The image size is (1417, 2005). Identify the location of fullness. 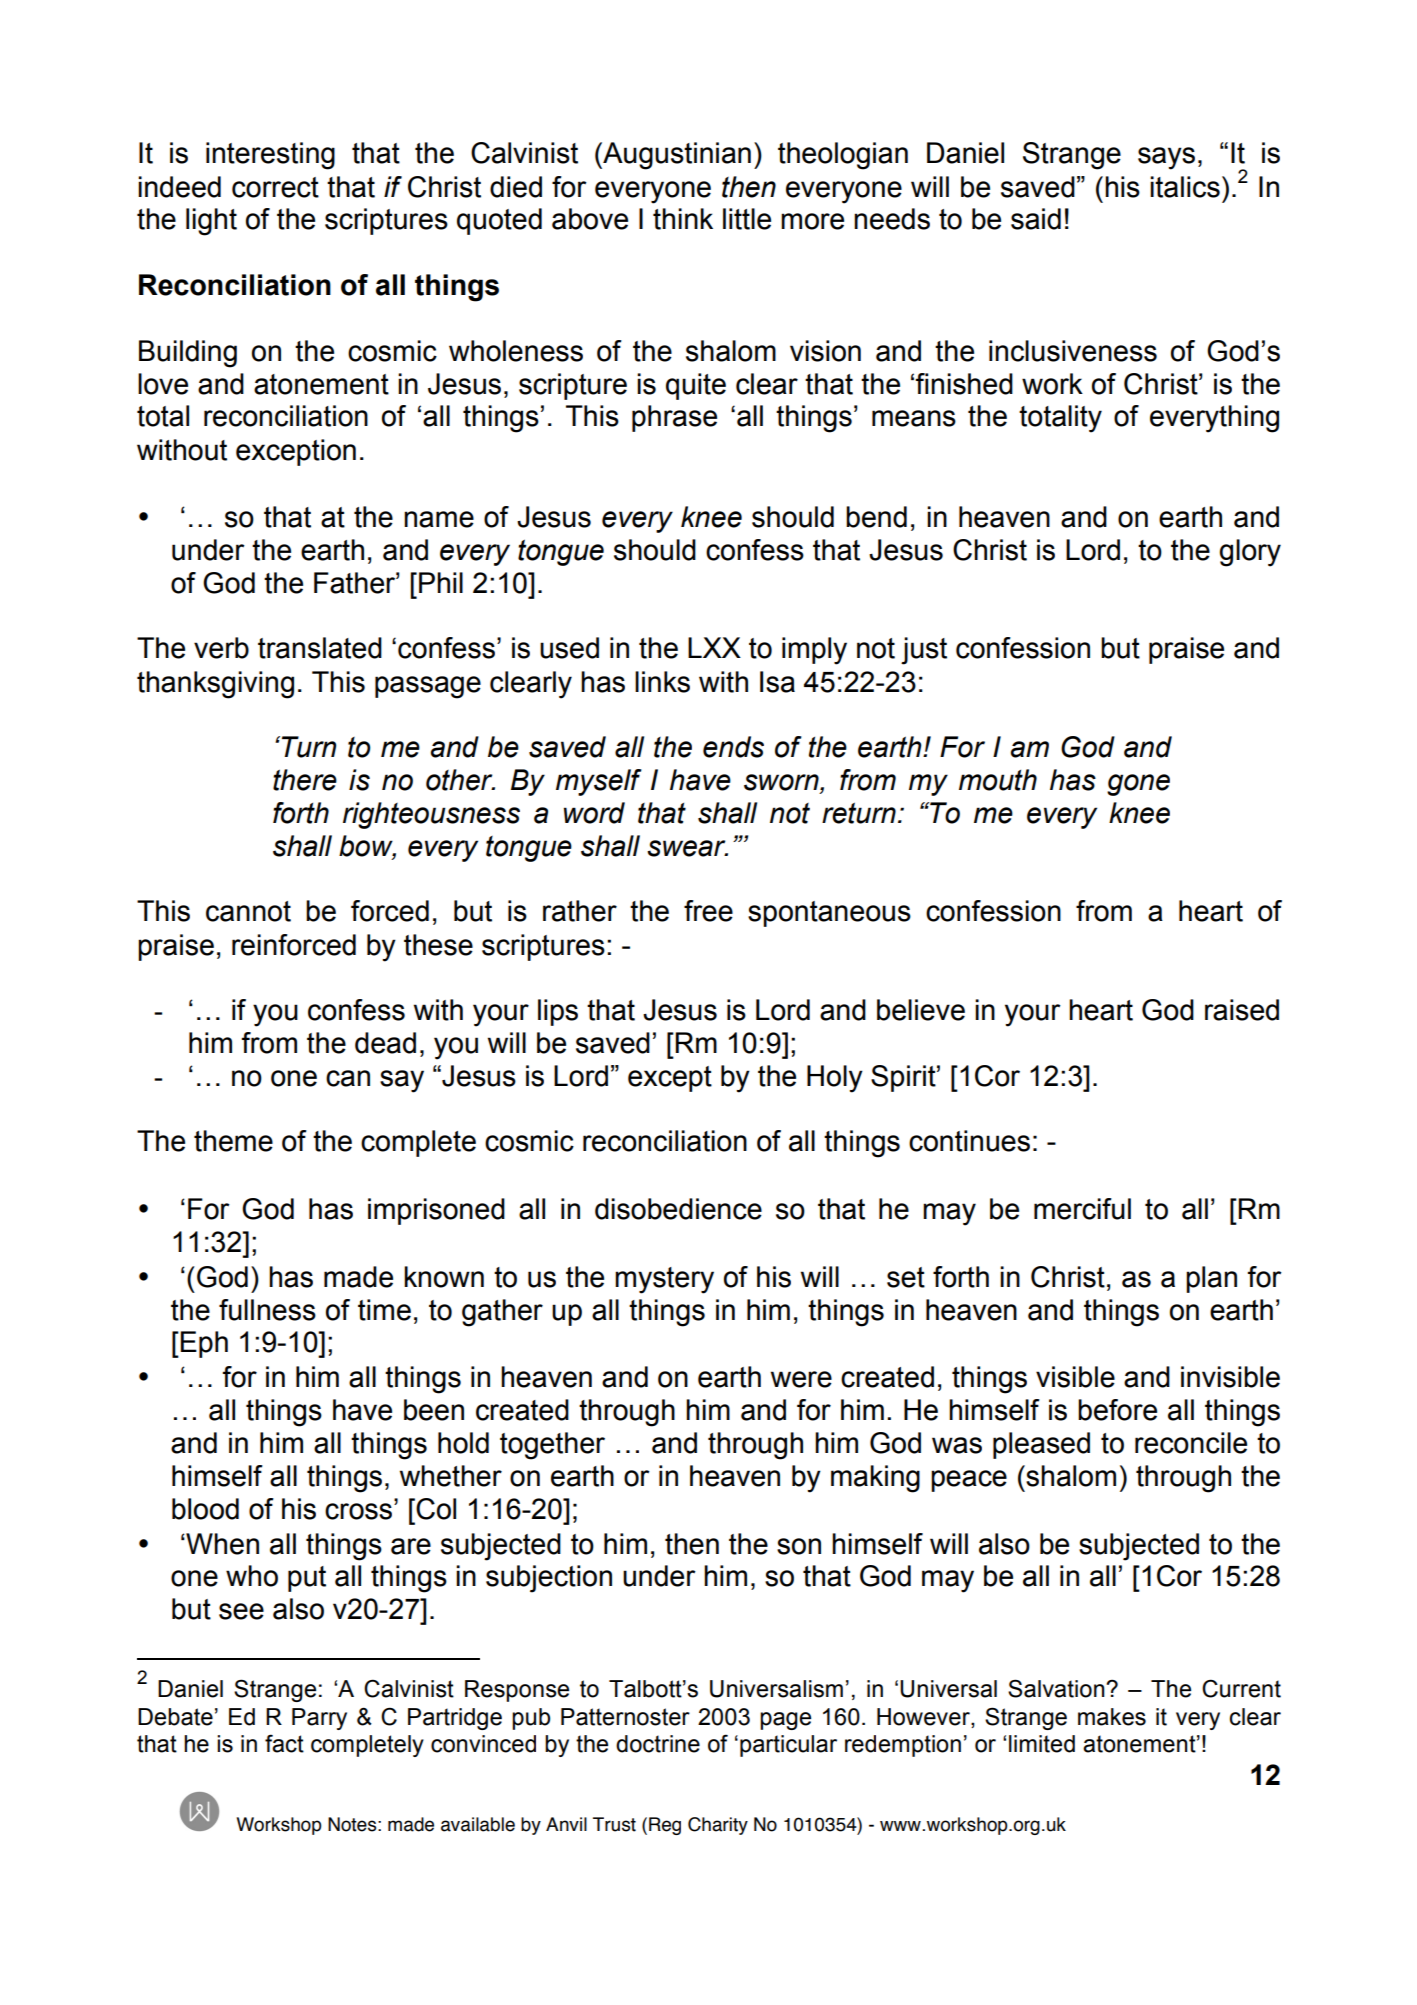
(267, 1310).
